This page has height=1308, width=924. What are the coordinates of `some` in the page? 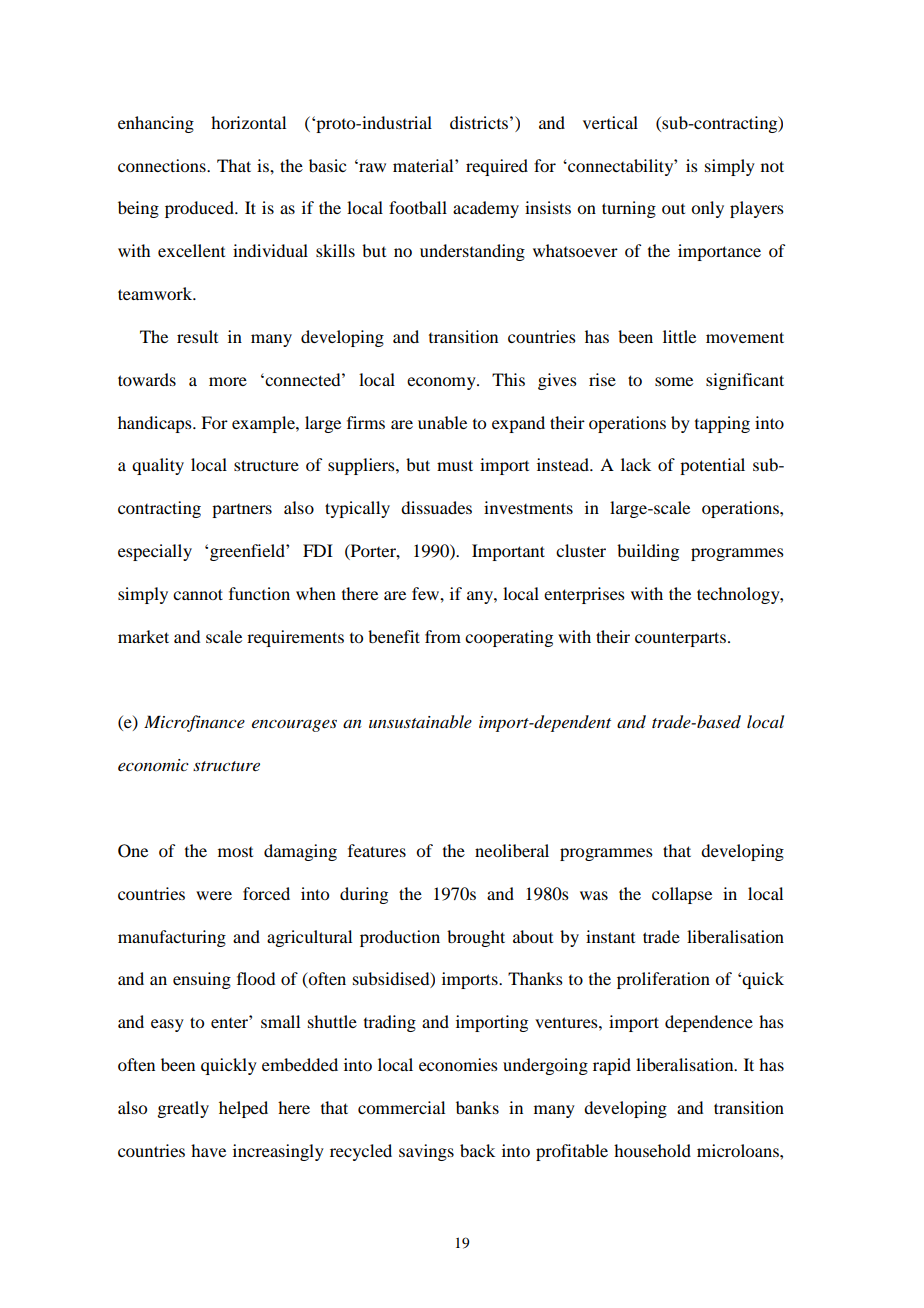 It's located at (674, 381).
